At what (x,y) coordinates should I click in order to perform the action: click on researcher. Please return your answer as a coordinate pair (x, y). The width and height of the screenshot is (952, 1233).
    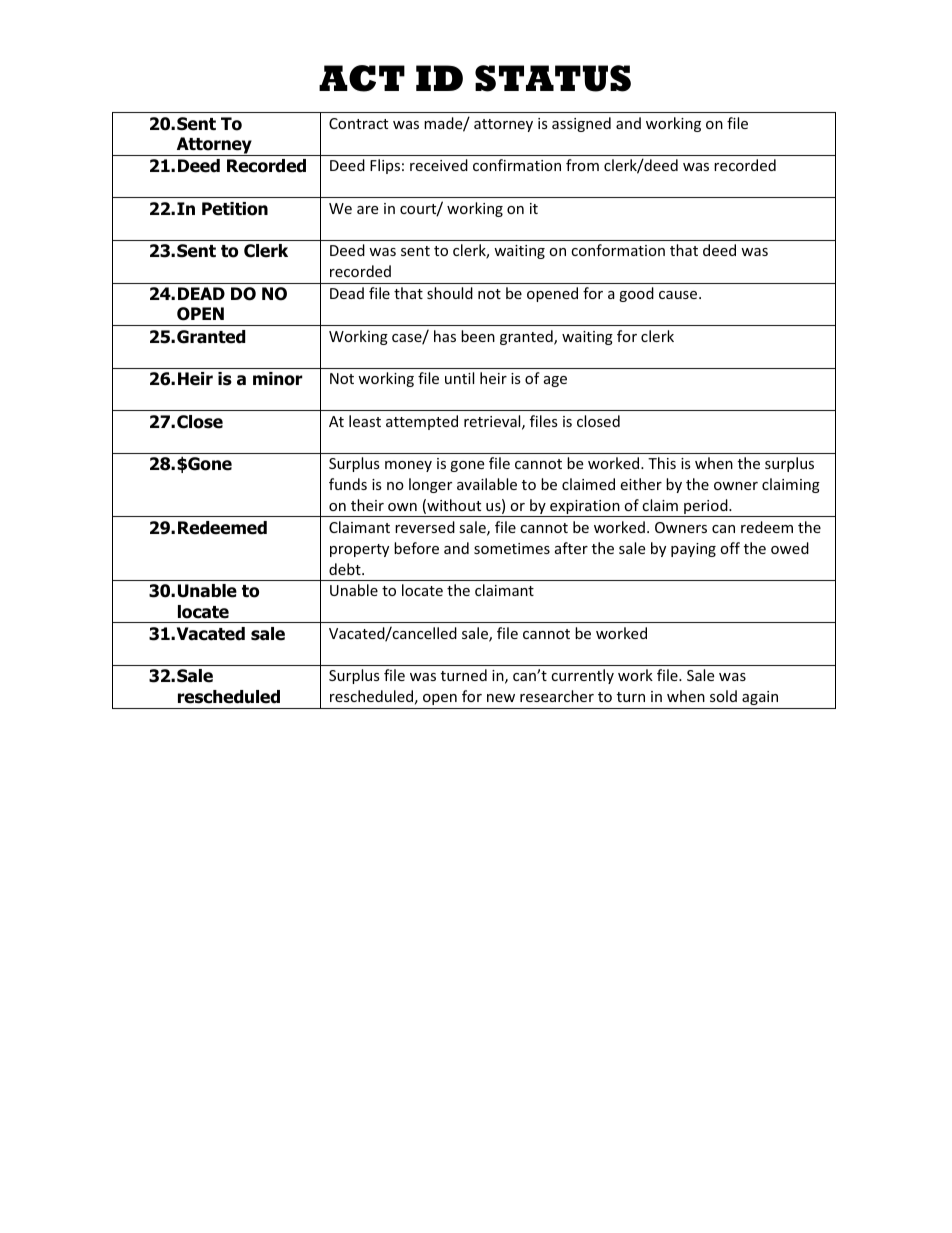
    Looking at the image, I should click on (557, 696).
